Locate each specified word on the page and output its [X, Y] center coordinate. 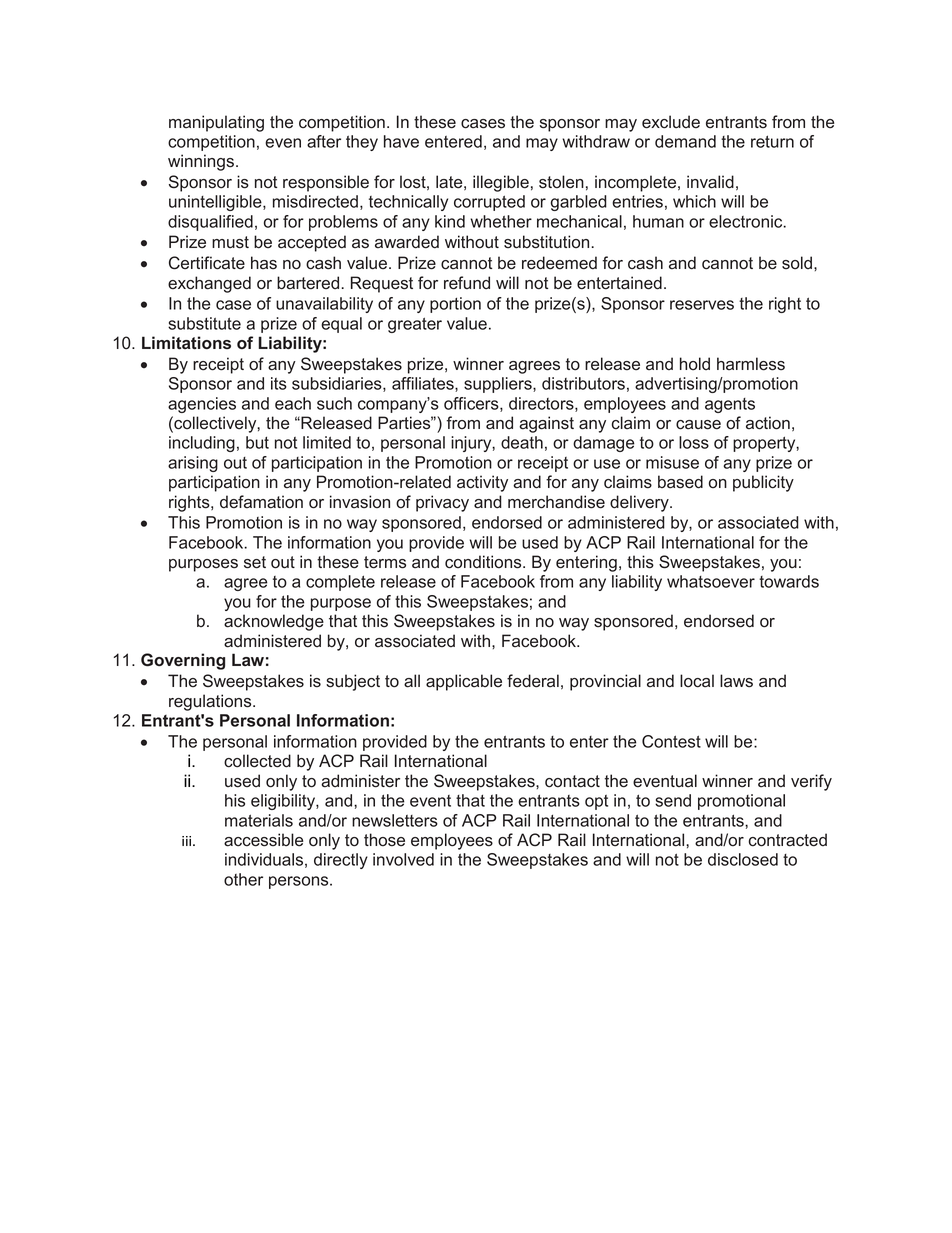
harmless [751, 364]
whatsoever [711, 581]
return [772, 141]
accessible [263, 840]
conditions [484, 562]
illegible [501, 183]
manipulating [216, 123]
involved [403, 859]
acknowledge [274, 622]
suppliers [499, 385]
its [279, 383]
